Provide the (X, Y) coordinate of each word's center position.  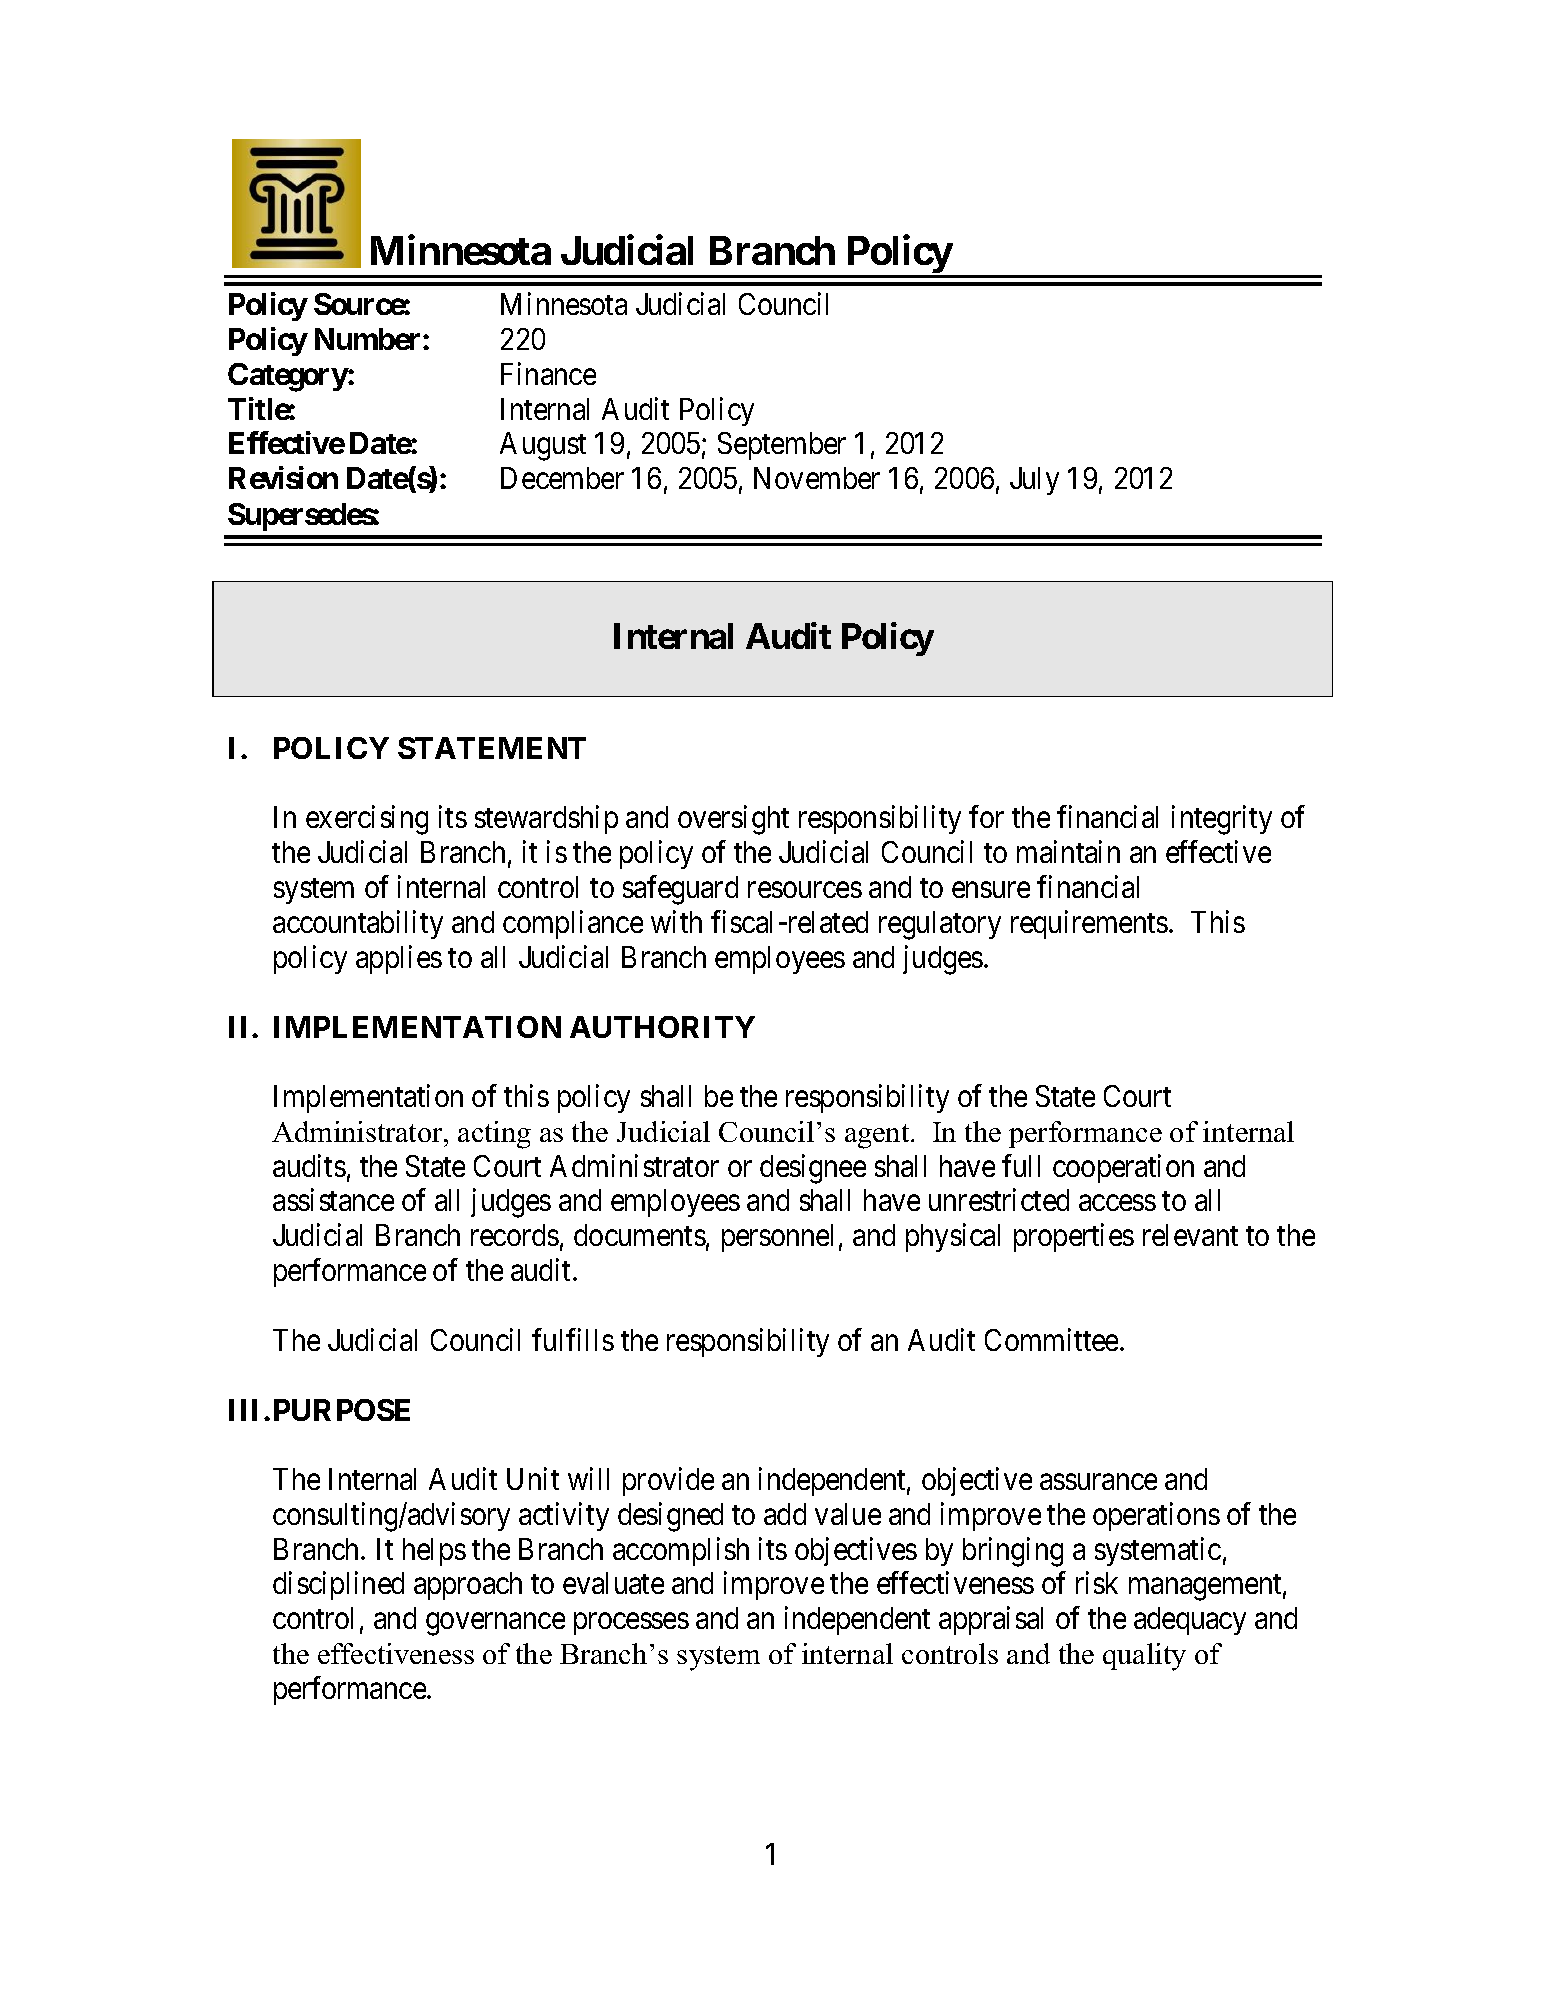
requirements (1089, 924)
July (1034, 481)
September (782, 446)
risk (1097, 1583)
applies (399, 959)
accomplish (681, 1551)
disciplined (338, 1586)
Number (369, 339)
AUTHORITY (662, 1027)
